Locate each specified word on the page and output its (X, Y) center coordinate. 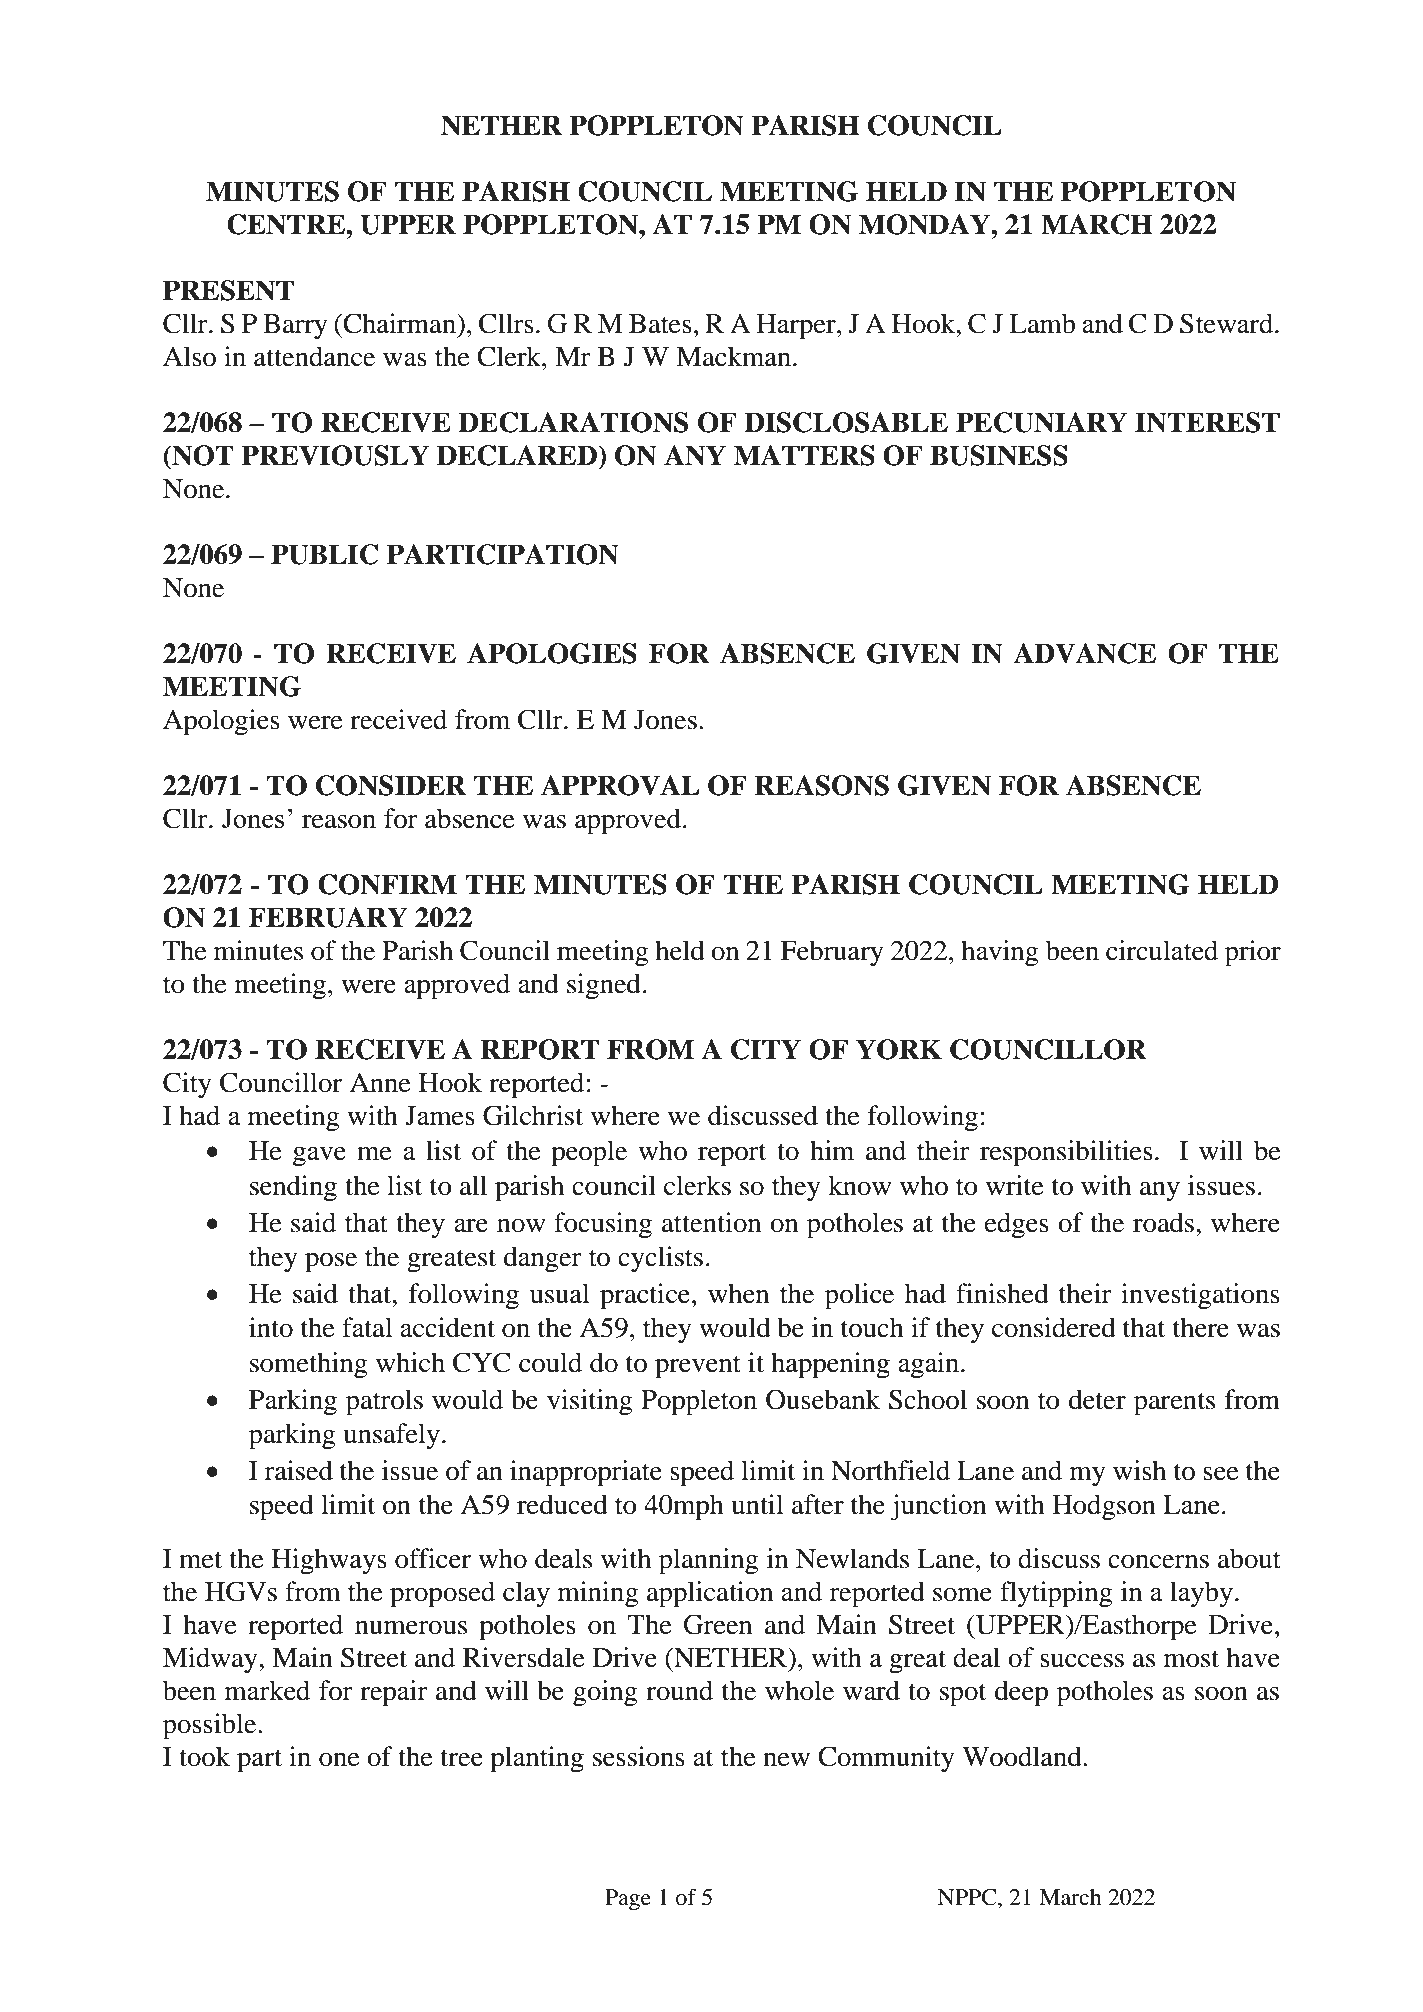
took (204, 1756)
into (271, 1327)
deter (1097, 1399)
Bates (660, 324)
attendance (314, 356)
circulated (1162, 950)
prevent (698, 1367)
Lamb (1042, 323)
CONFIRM (387, 884)
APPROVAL (620, 785)
